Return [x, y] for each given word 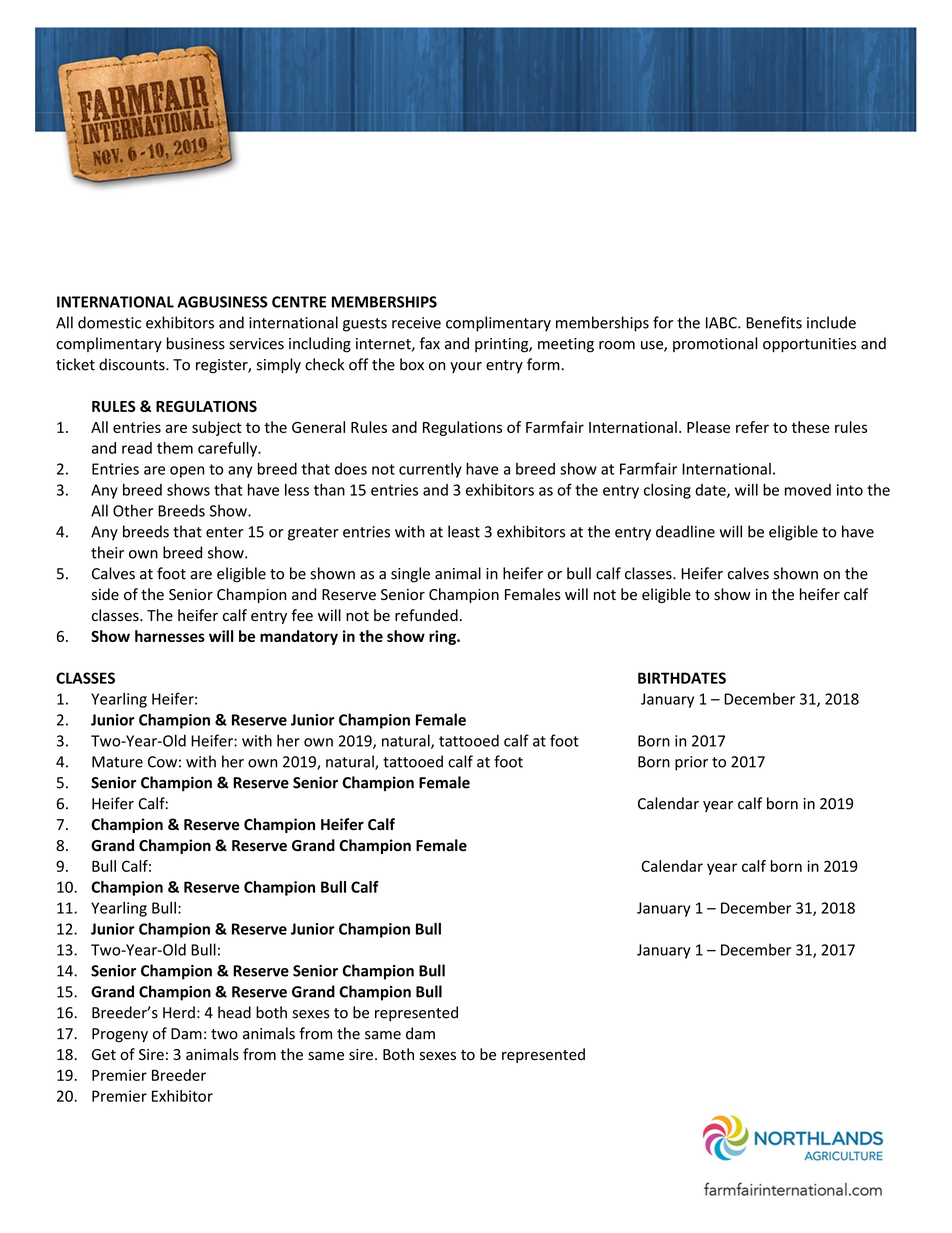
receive [416, 323]
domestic [109, 322]
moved [808, 490]
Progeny [120, 1035]
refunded [426, 615]
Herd [179, 1012]
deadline [685, 531]
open [187, 472]
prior [691, 763]
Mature [117, 762]
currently [430, 470]
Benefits [774, 322]
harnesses [170, 636]
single [410, 575]
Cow [162, 762]
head [234, 1012]
